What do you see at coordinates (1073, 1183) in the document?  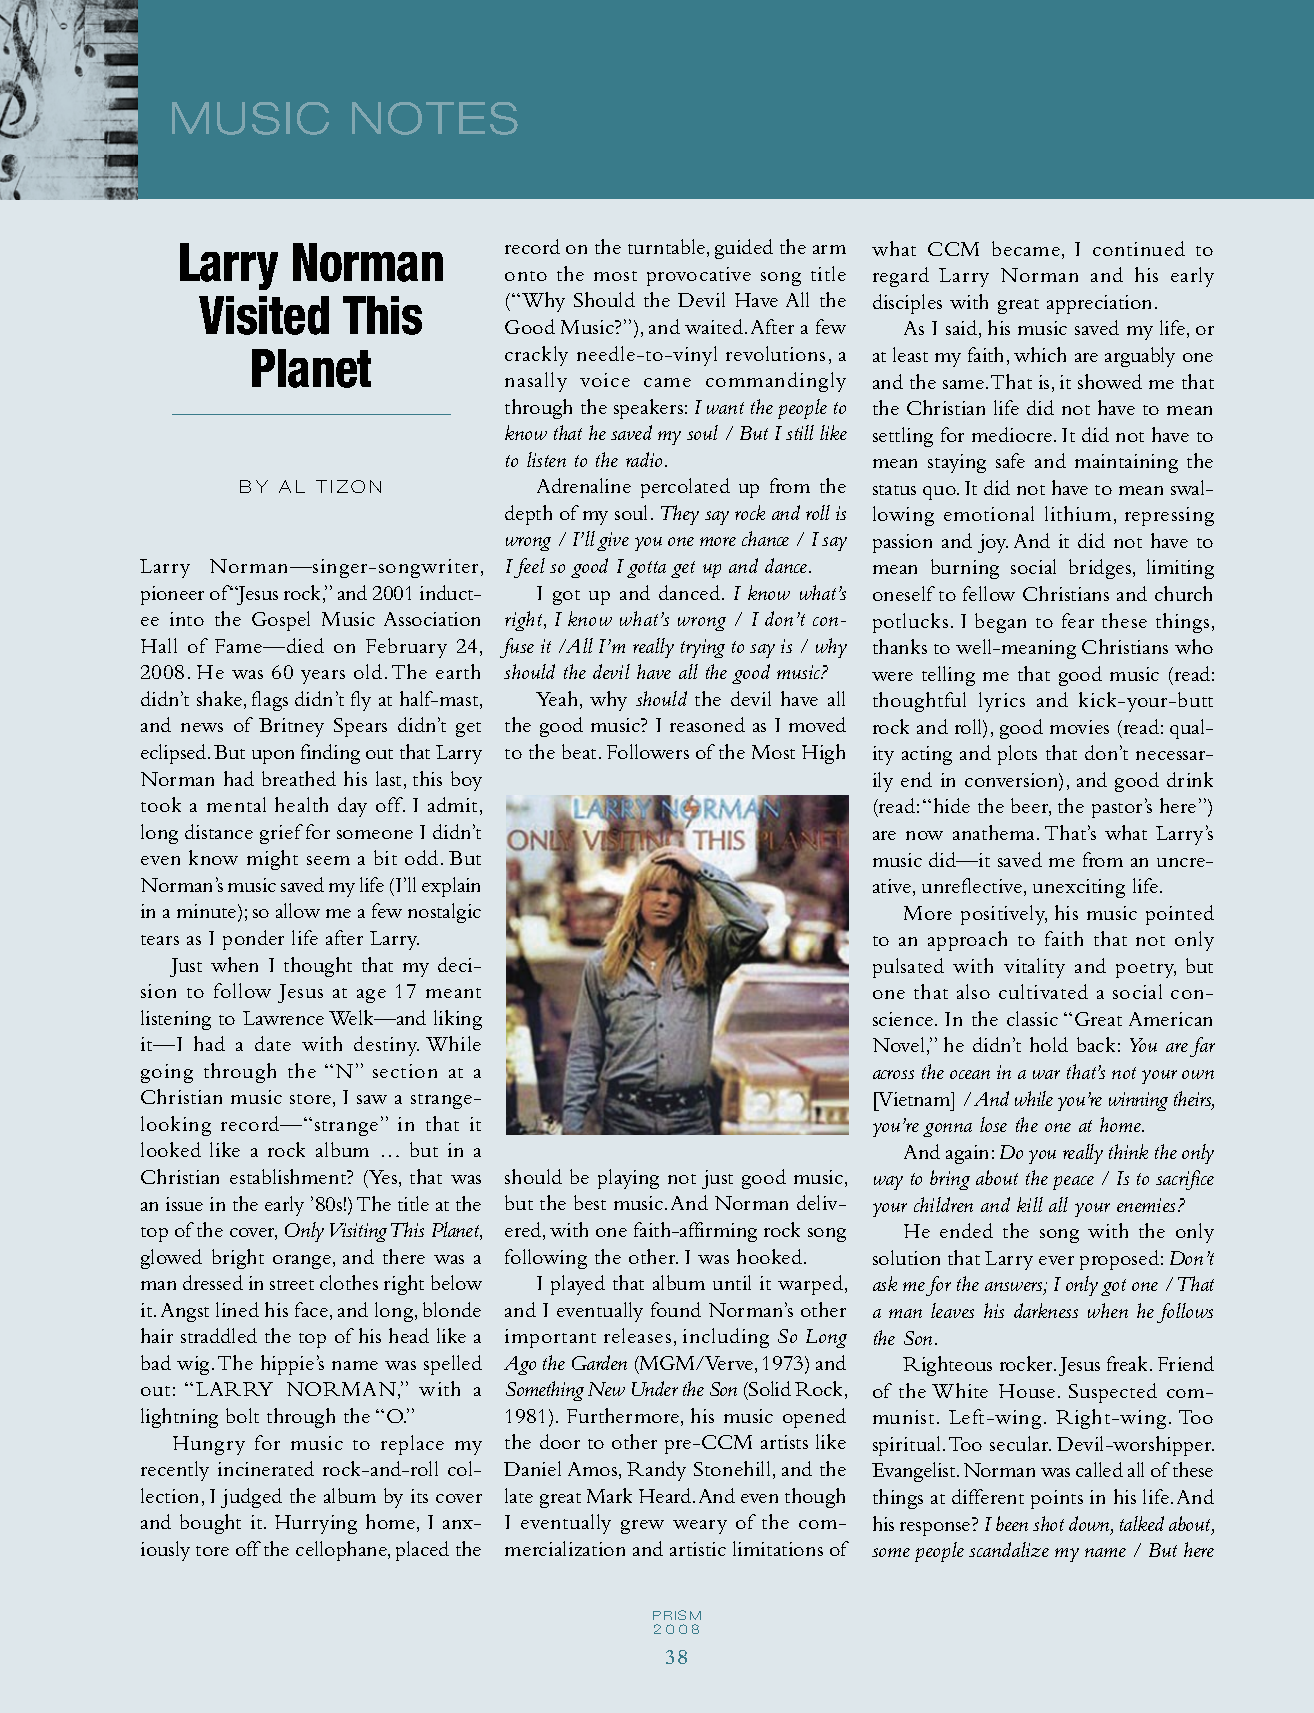 I see `peace` at bounding box center [1073, 1183].
